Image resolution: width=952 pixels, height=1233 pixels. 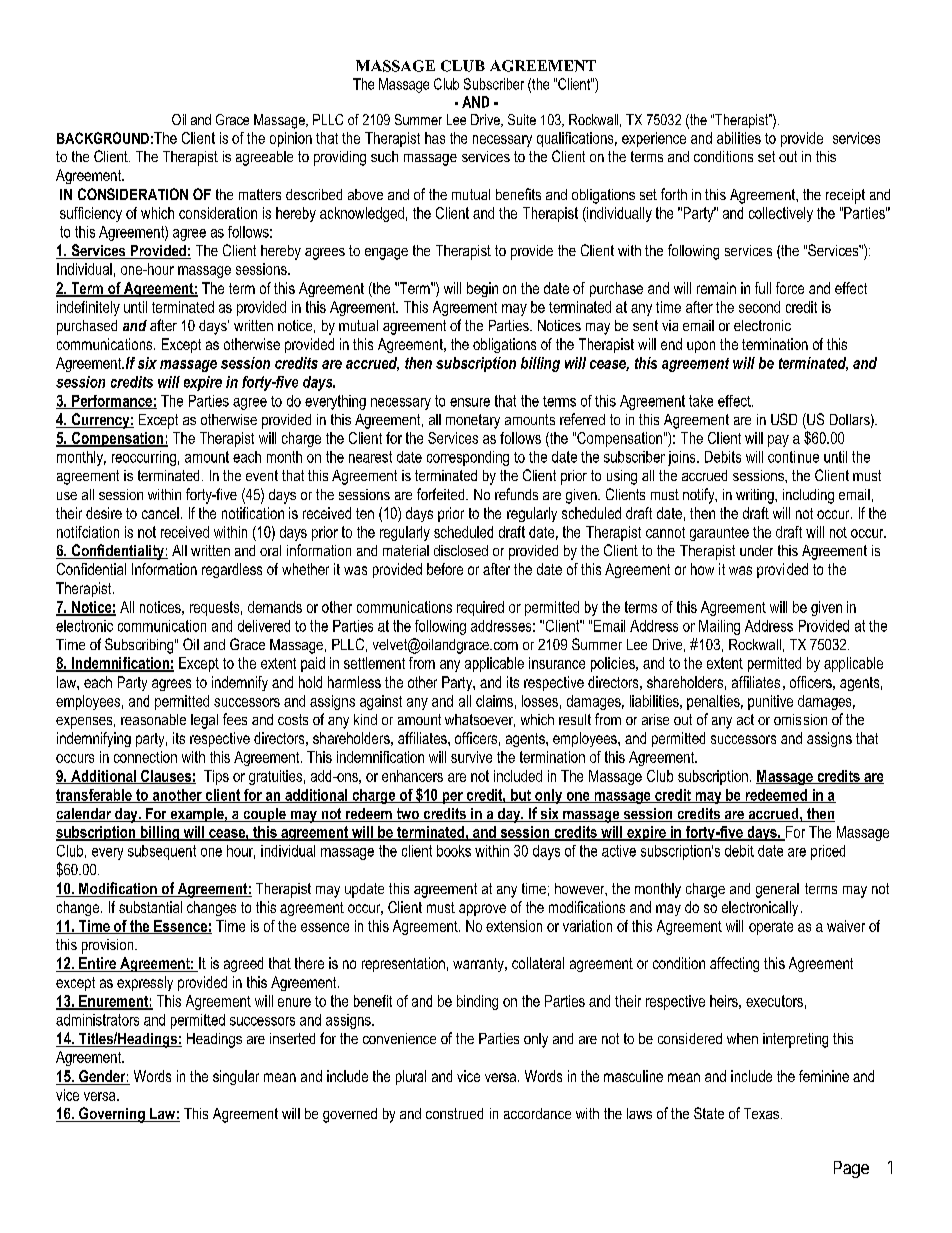 I want to click on writing, so click(x=756, y=496).
